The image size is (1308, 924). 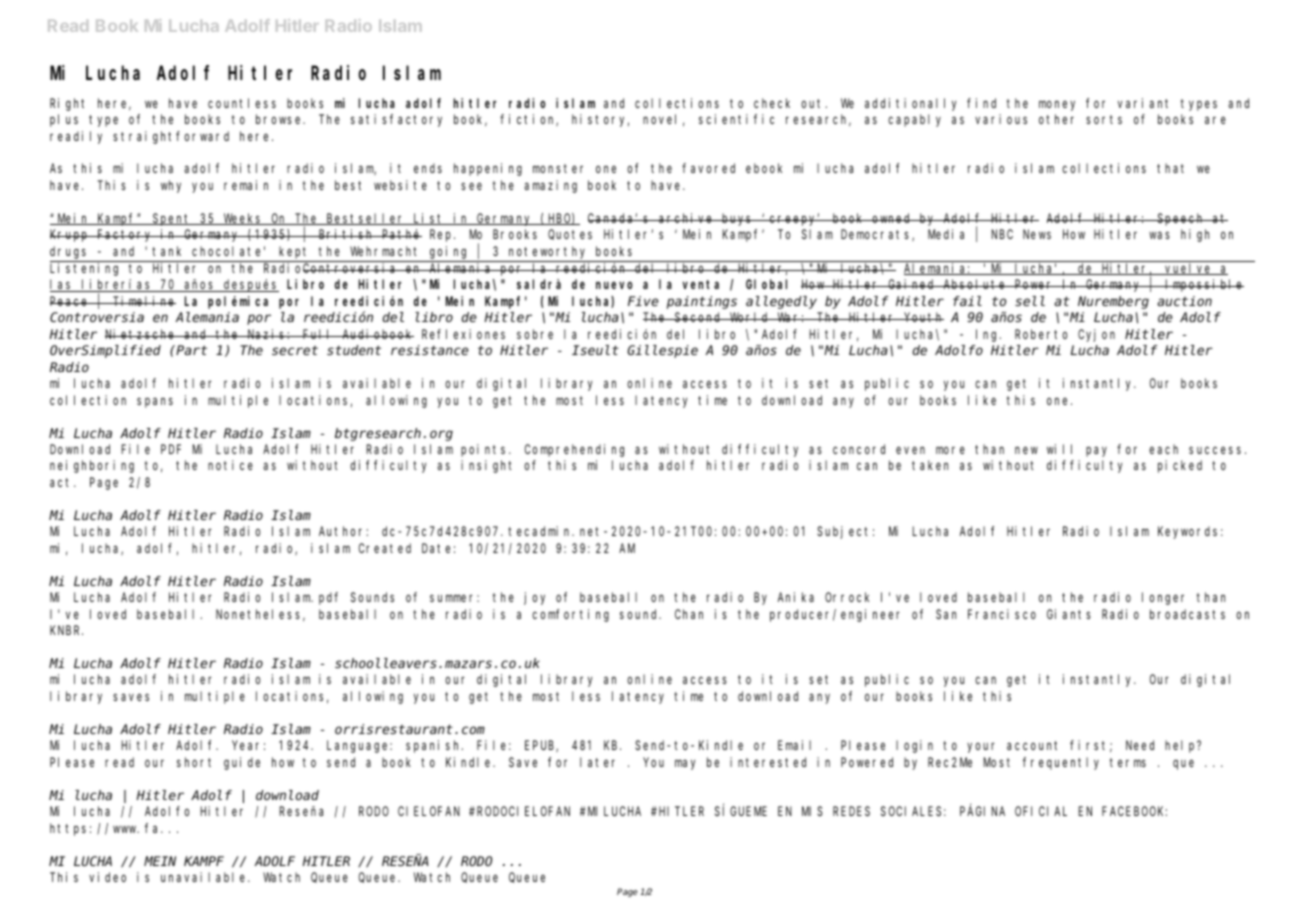 What do you see at coordinates (1057, 105) in the screenshot?
I see `money` at bounding box center [1057, 105].
